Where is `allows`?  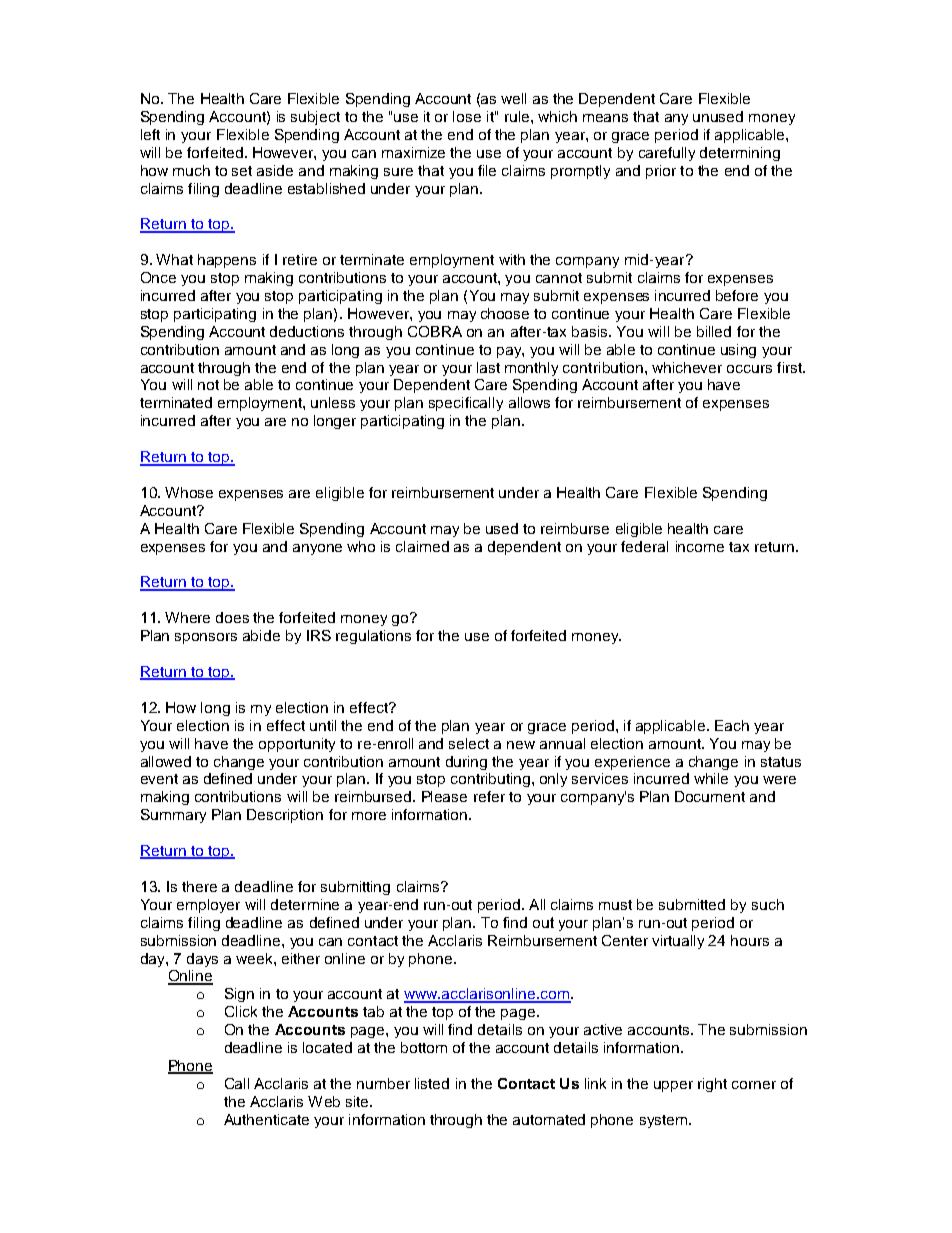 allows is located at coordinates (529, 402).
